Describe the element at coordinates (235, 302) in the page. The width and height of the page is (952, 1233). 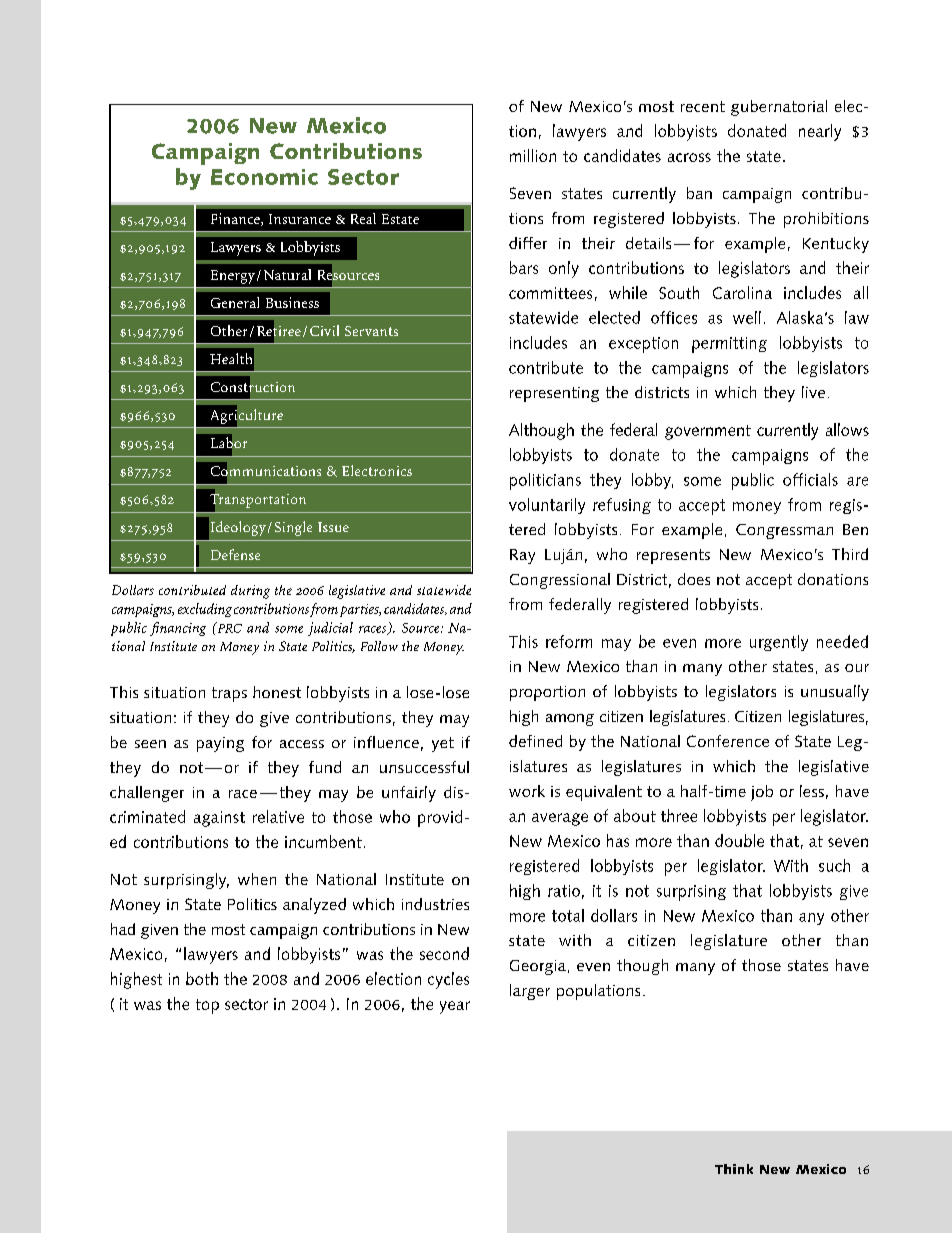
I see `General` at that location.
